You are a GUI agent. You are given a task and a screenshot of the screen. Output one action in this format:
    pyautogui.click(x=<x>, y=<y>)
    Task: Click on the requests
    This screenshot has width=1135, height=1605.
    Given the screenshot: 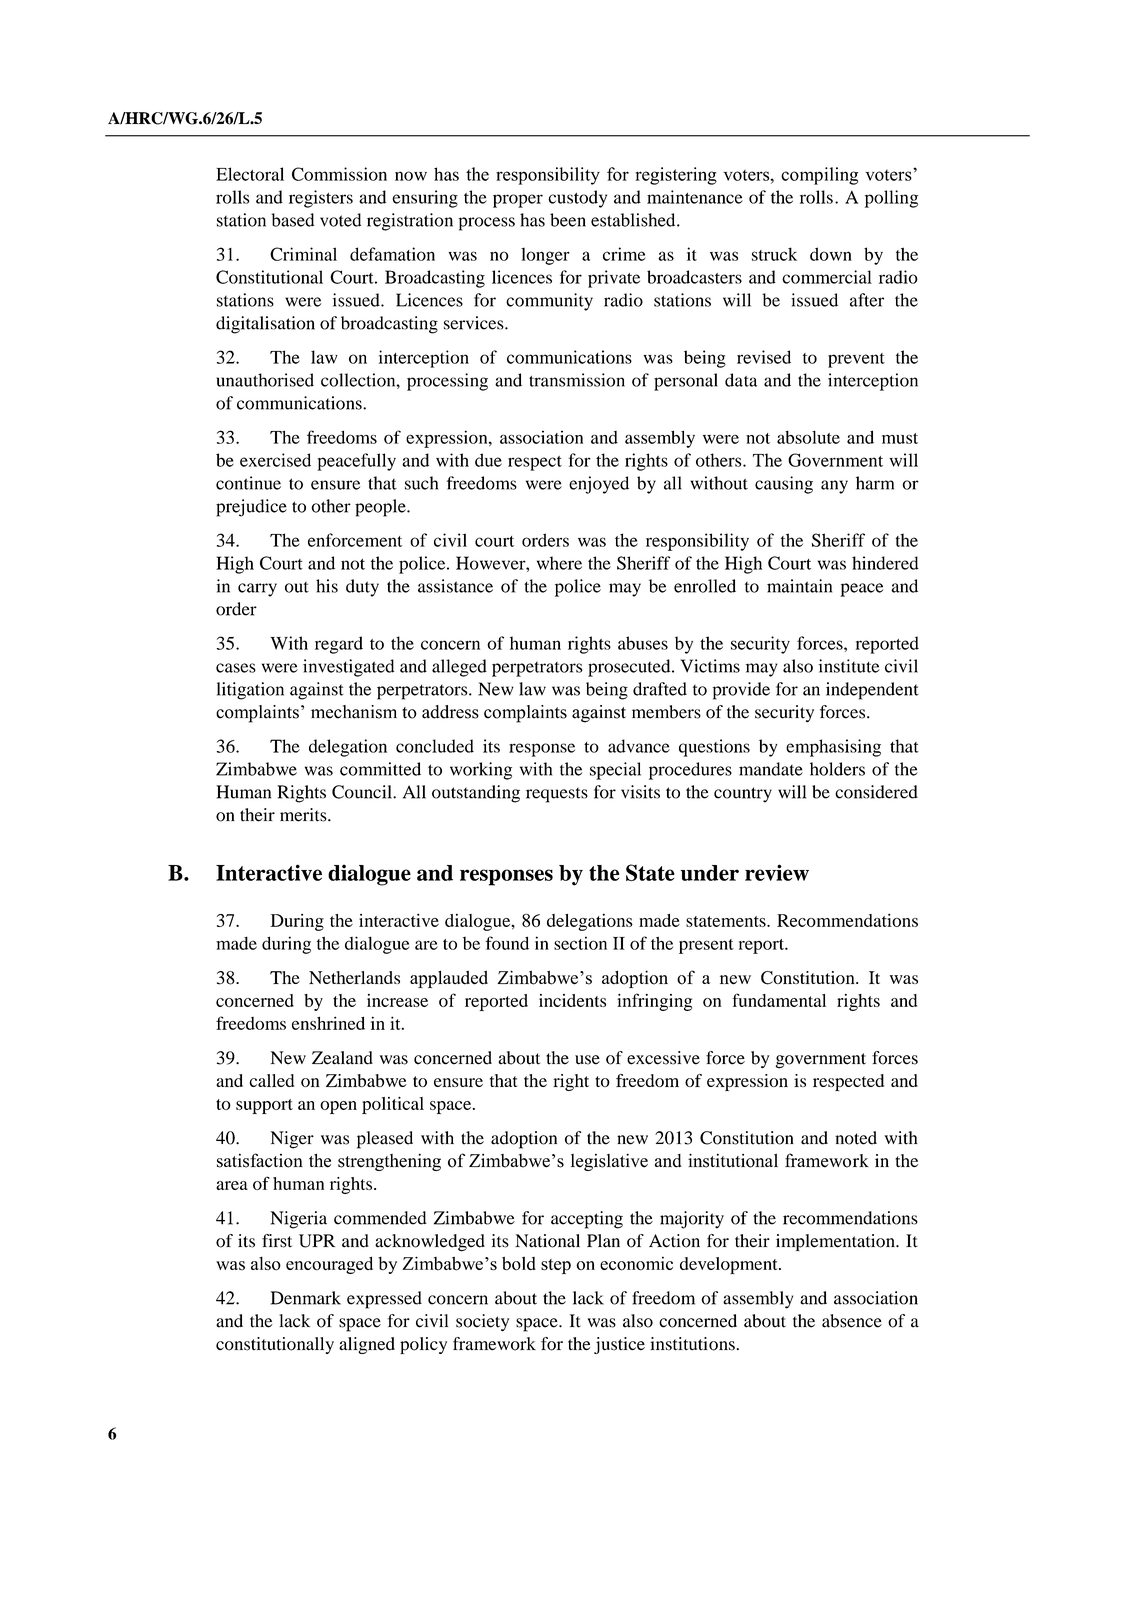 What is the action you would take?
    pyautogui.click(x=557, y=795)
